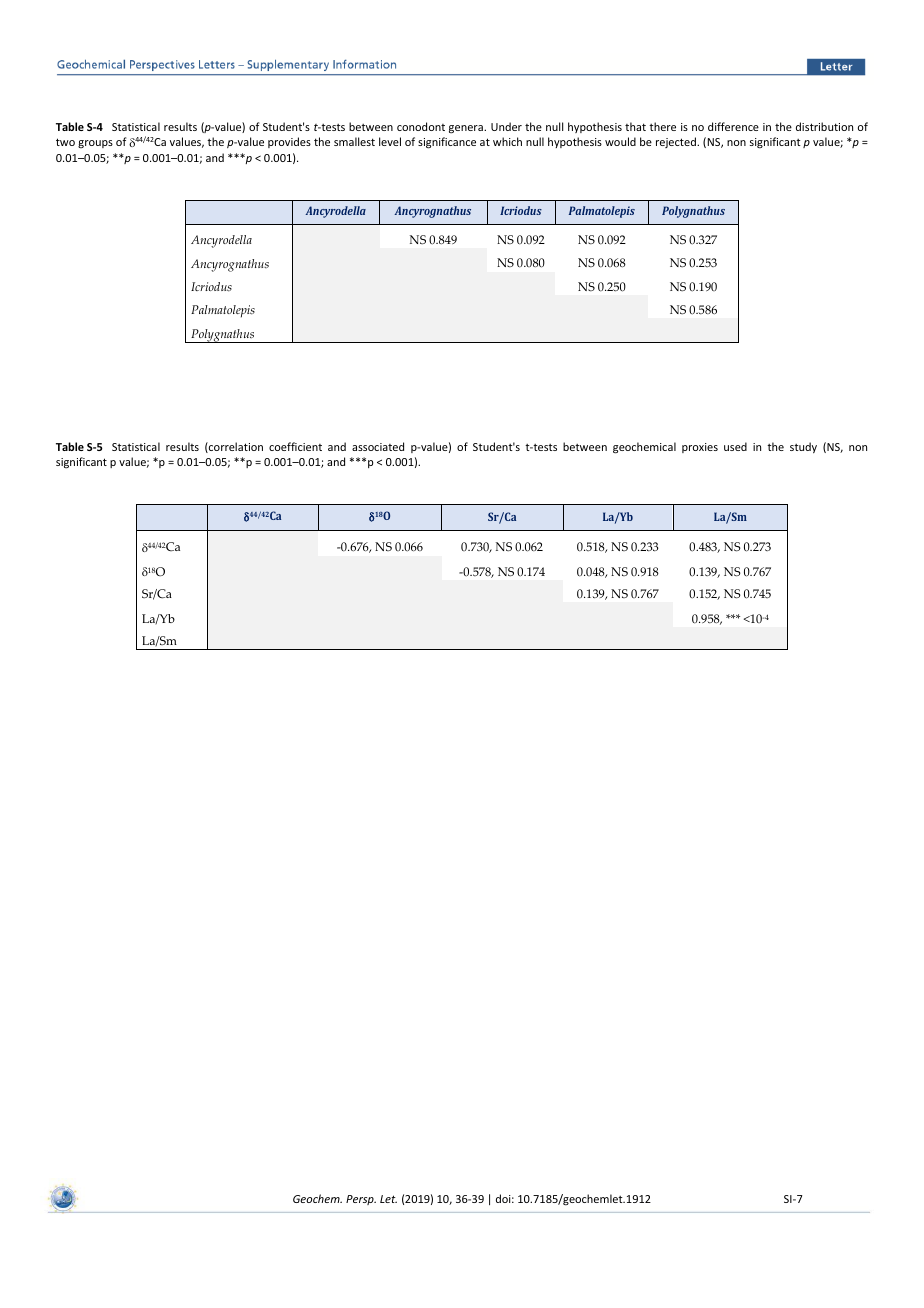  Describe the element at coordinates (361, 1200) in the screenshot. I see `Persp` at that location.
